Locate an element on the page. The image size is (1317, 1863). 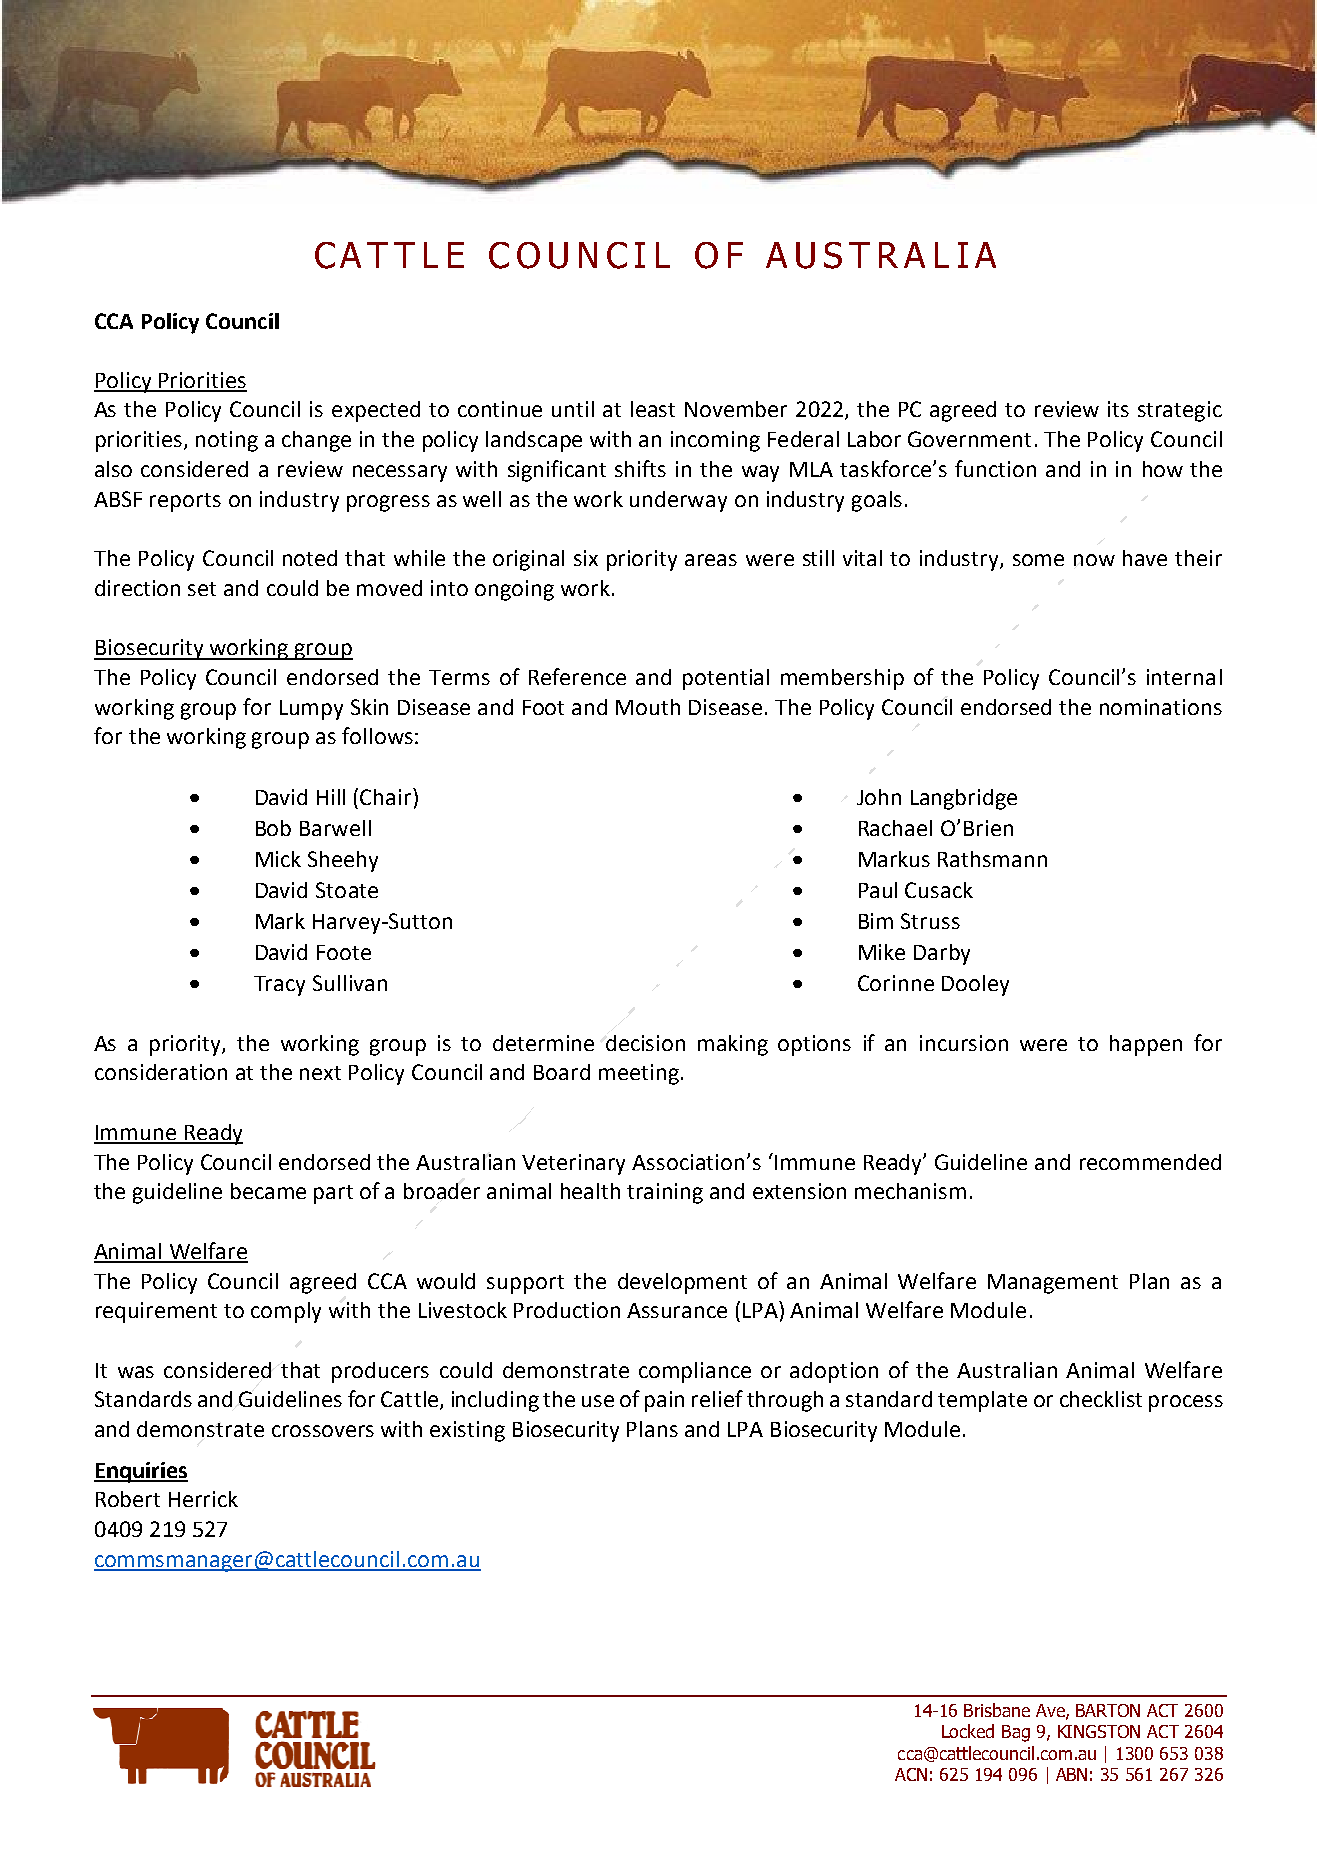
happen is located at coordinates (1146, 1045).
